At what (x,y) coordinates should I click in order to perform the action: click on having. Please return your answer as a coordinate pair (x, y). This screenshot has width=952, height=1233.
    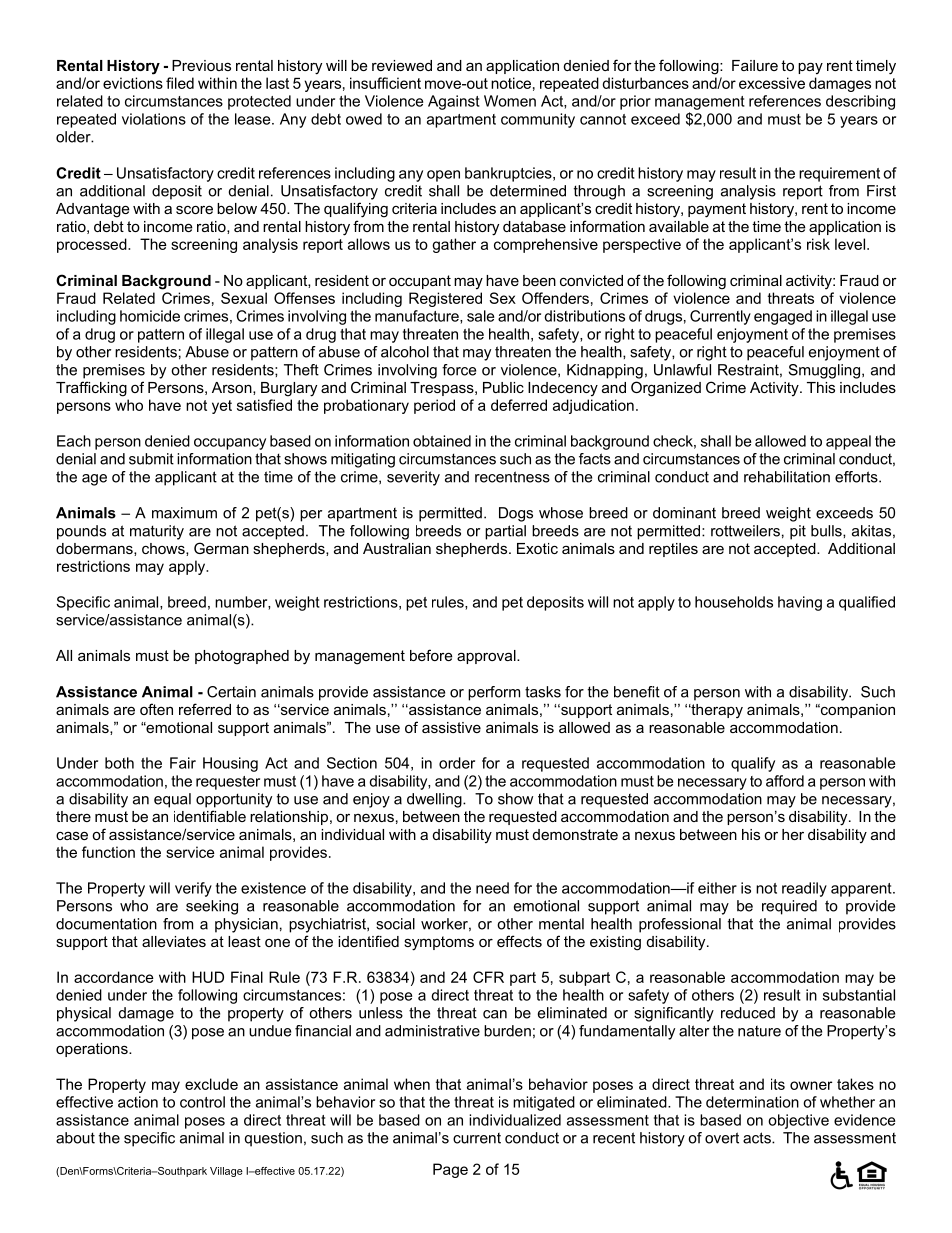
    Looking at the image, I should click on (800, 603).
